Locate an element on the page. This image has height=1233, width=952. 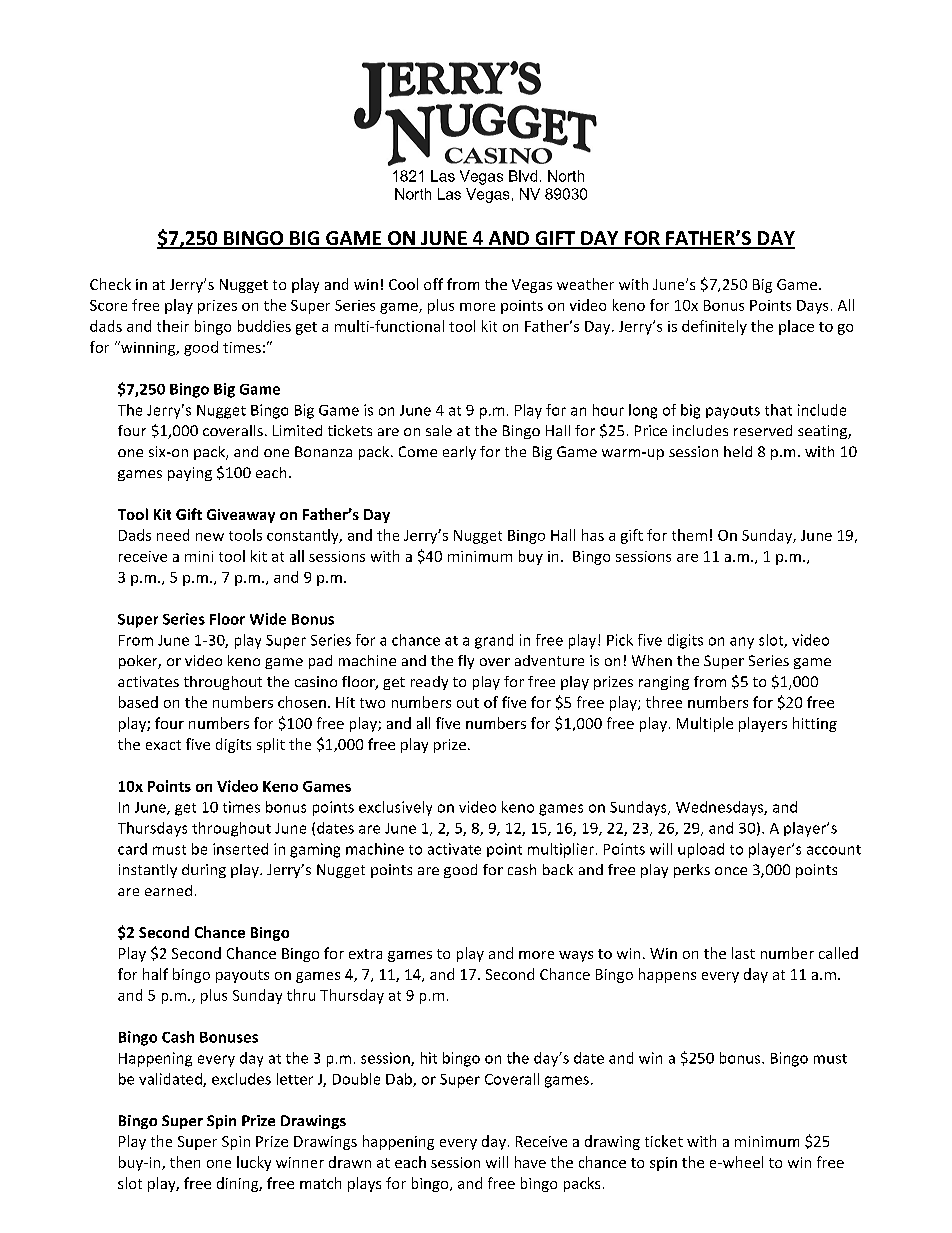
then is located at coordinates (185, 1162).
